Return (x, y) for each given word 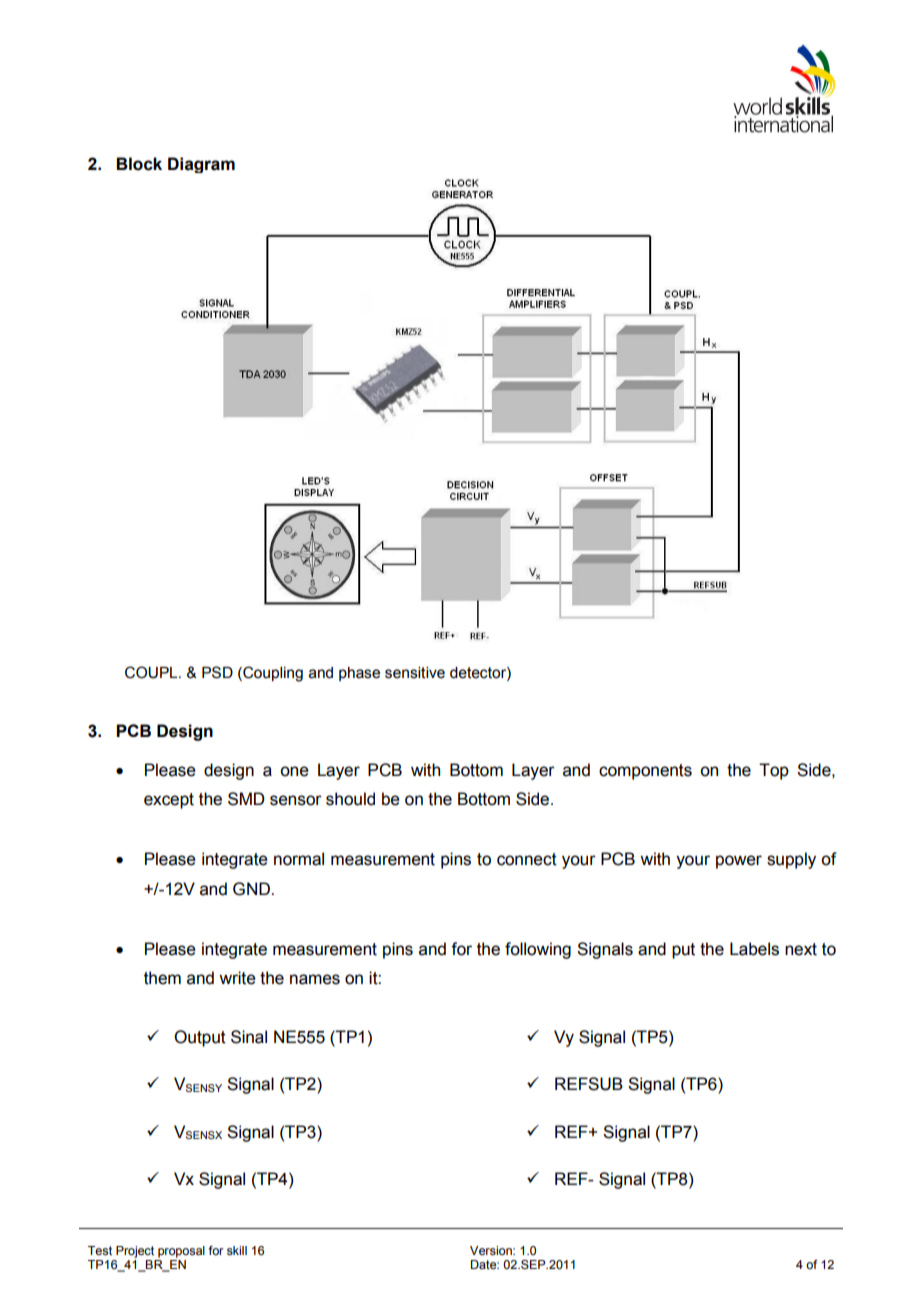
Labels (754, 949)
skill (237, 1250)
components (645, 772)
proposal (181, 1252)
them (162, 978)
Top (774, 771)
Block (139, 164)
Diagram (201, 165)
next (801, 949)
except (169, 801)
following (538, 950)
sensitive (415, 673)
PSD (217, 672)
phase (359, 674)
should (350, 799)
